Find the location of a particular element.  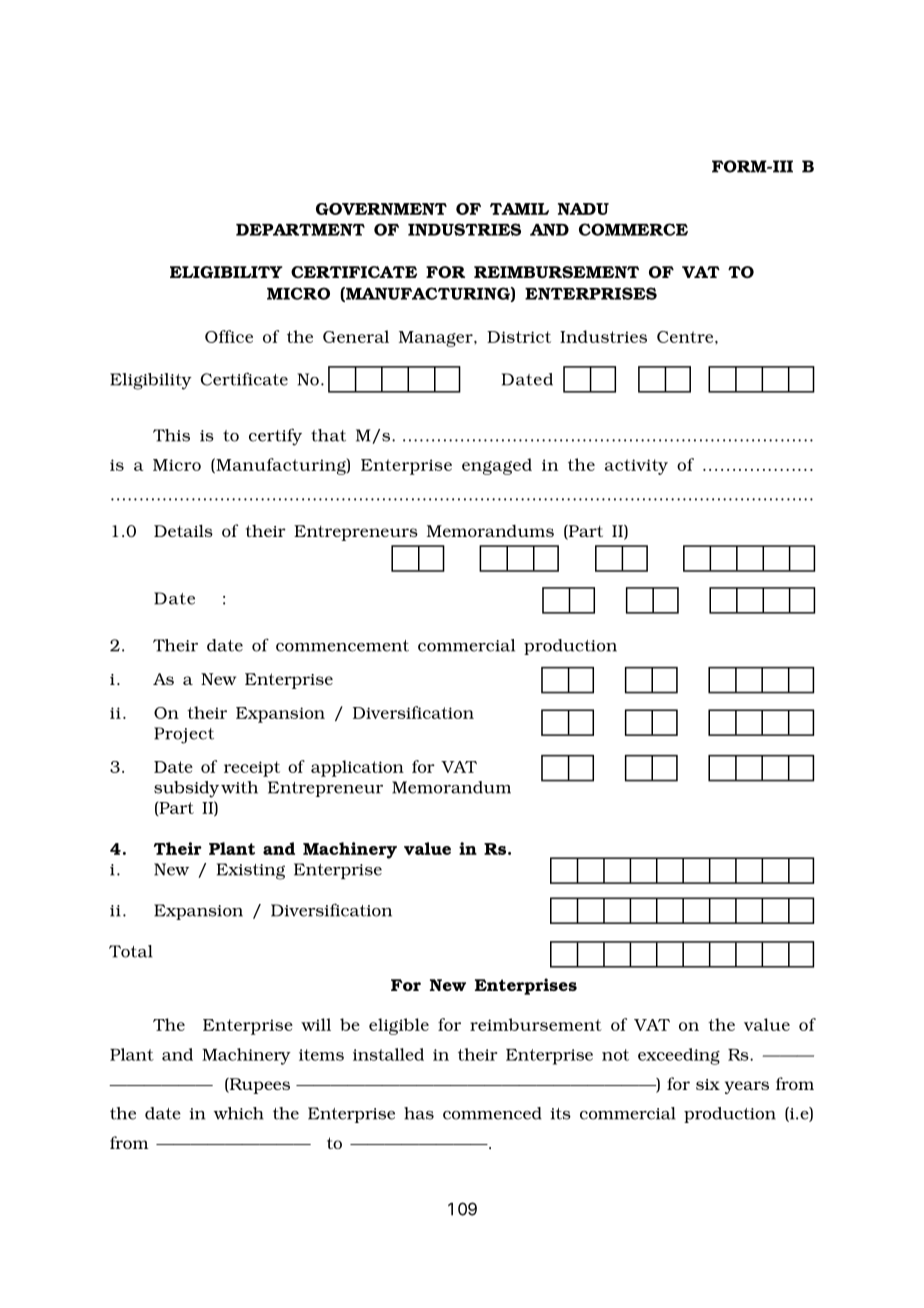

activity is located at coordinates (636, 467).
